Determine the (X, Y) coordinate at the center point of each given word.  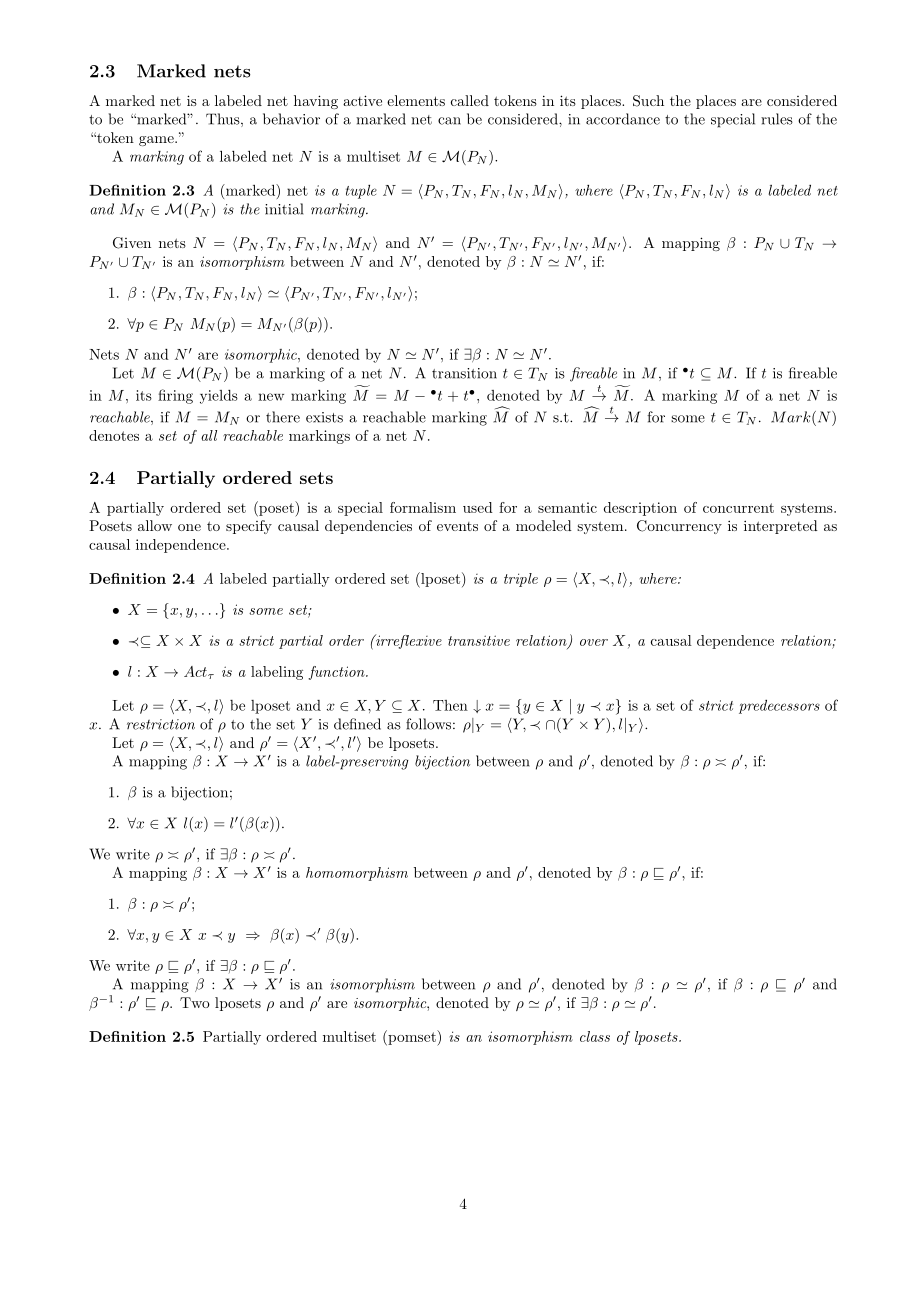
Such (648, 101)
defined (357, 724)
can (449, 121)
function (337, 673)
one (189, 527)
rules (777, 119)
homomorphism (357, 874)
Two (195, 1002)
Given (132, 243)
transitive (479, 640)
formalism (423, 507)
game (157, 141)
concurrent (738, 508)
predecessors (779, 707)
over (594, 642)
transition (464, 373)
